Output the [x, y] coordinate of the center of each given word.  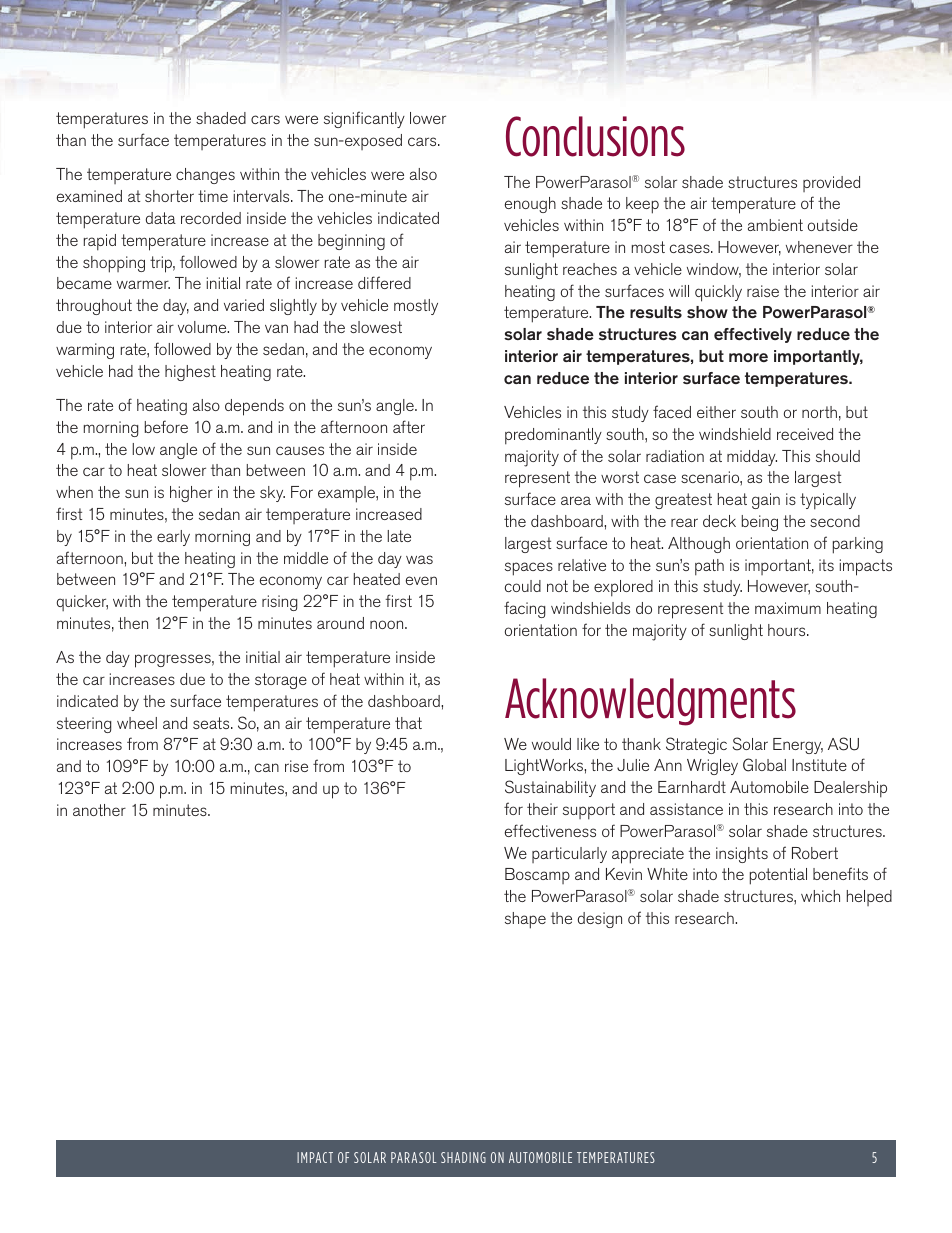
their [542, 809]
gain [766, 501]
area [576, 500]
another [99, 810]
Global [764, 765]
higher [191, 494]
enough [530, 205]
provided [831, 184]
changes [205, 176]
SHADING [463, 1157]
